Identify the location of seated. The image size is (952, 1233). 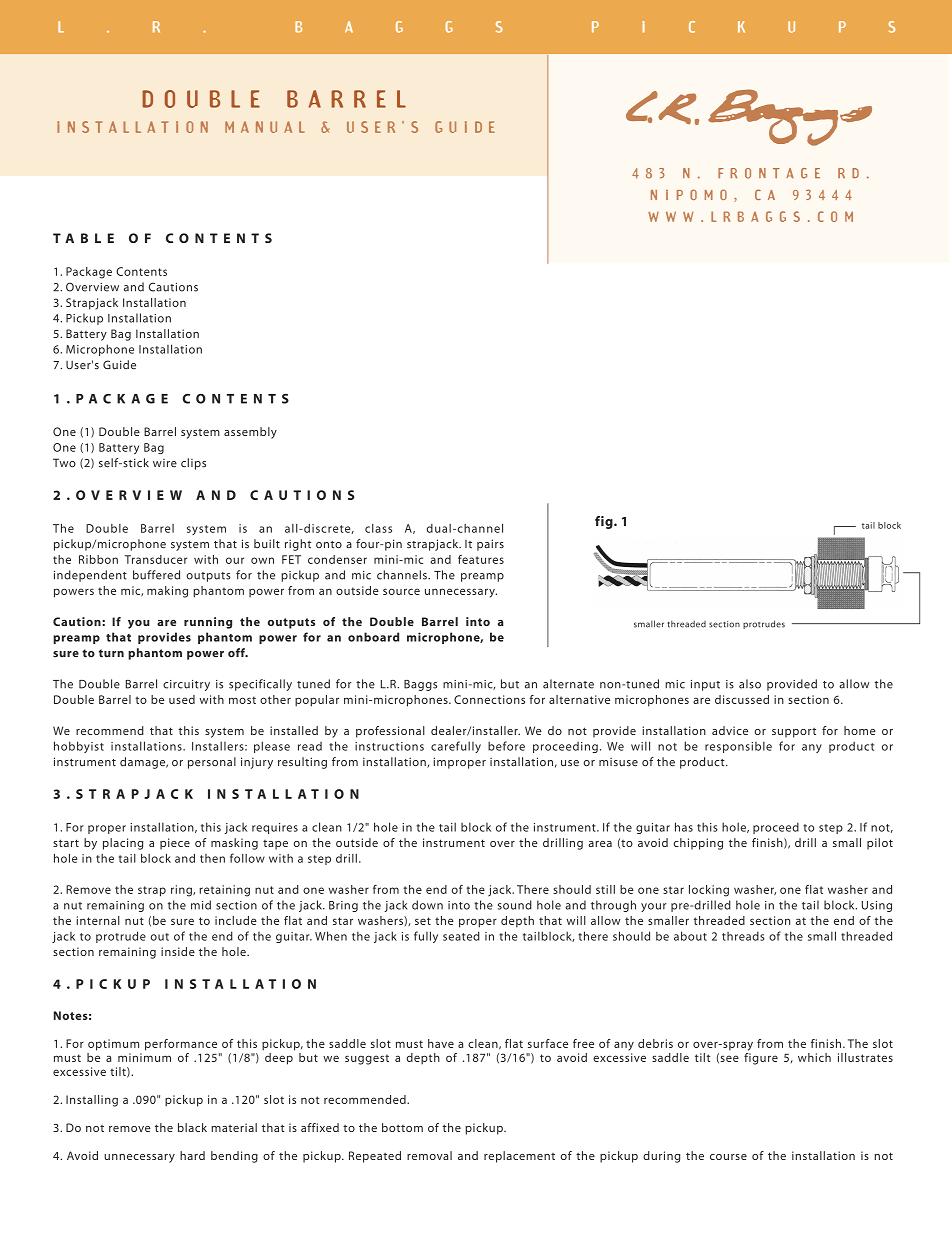
(461, 936).
